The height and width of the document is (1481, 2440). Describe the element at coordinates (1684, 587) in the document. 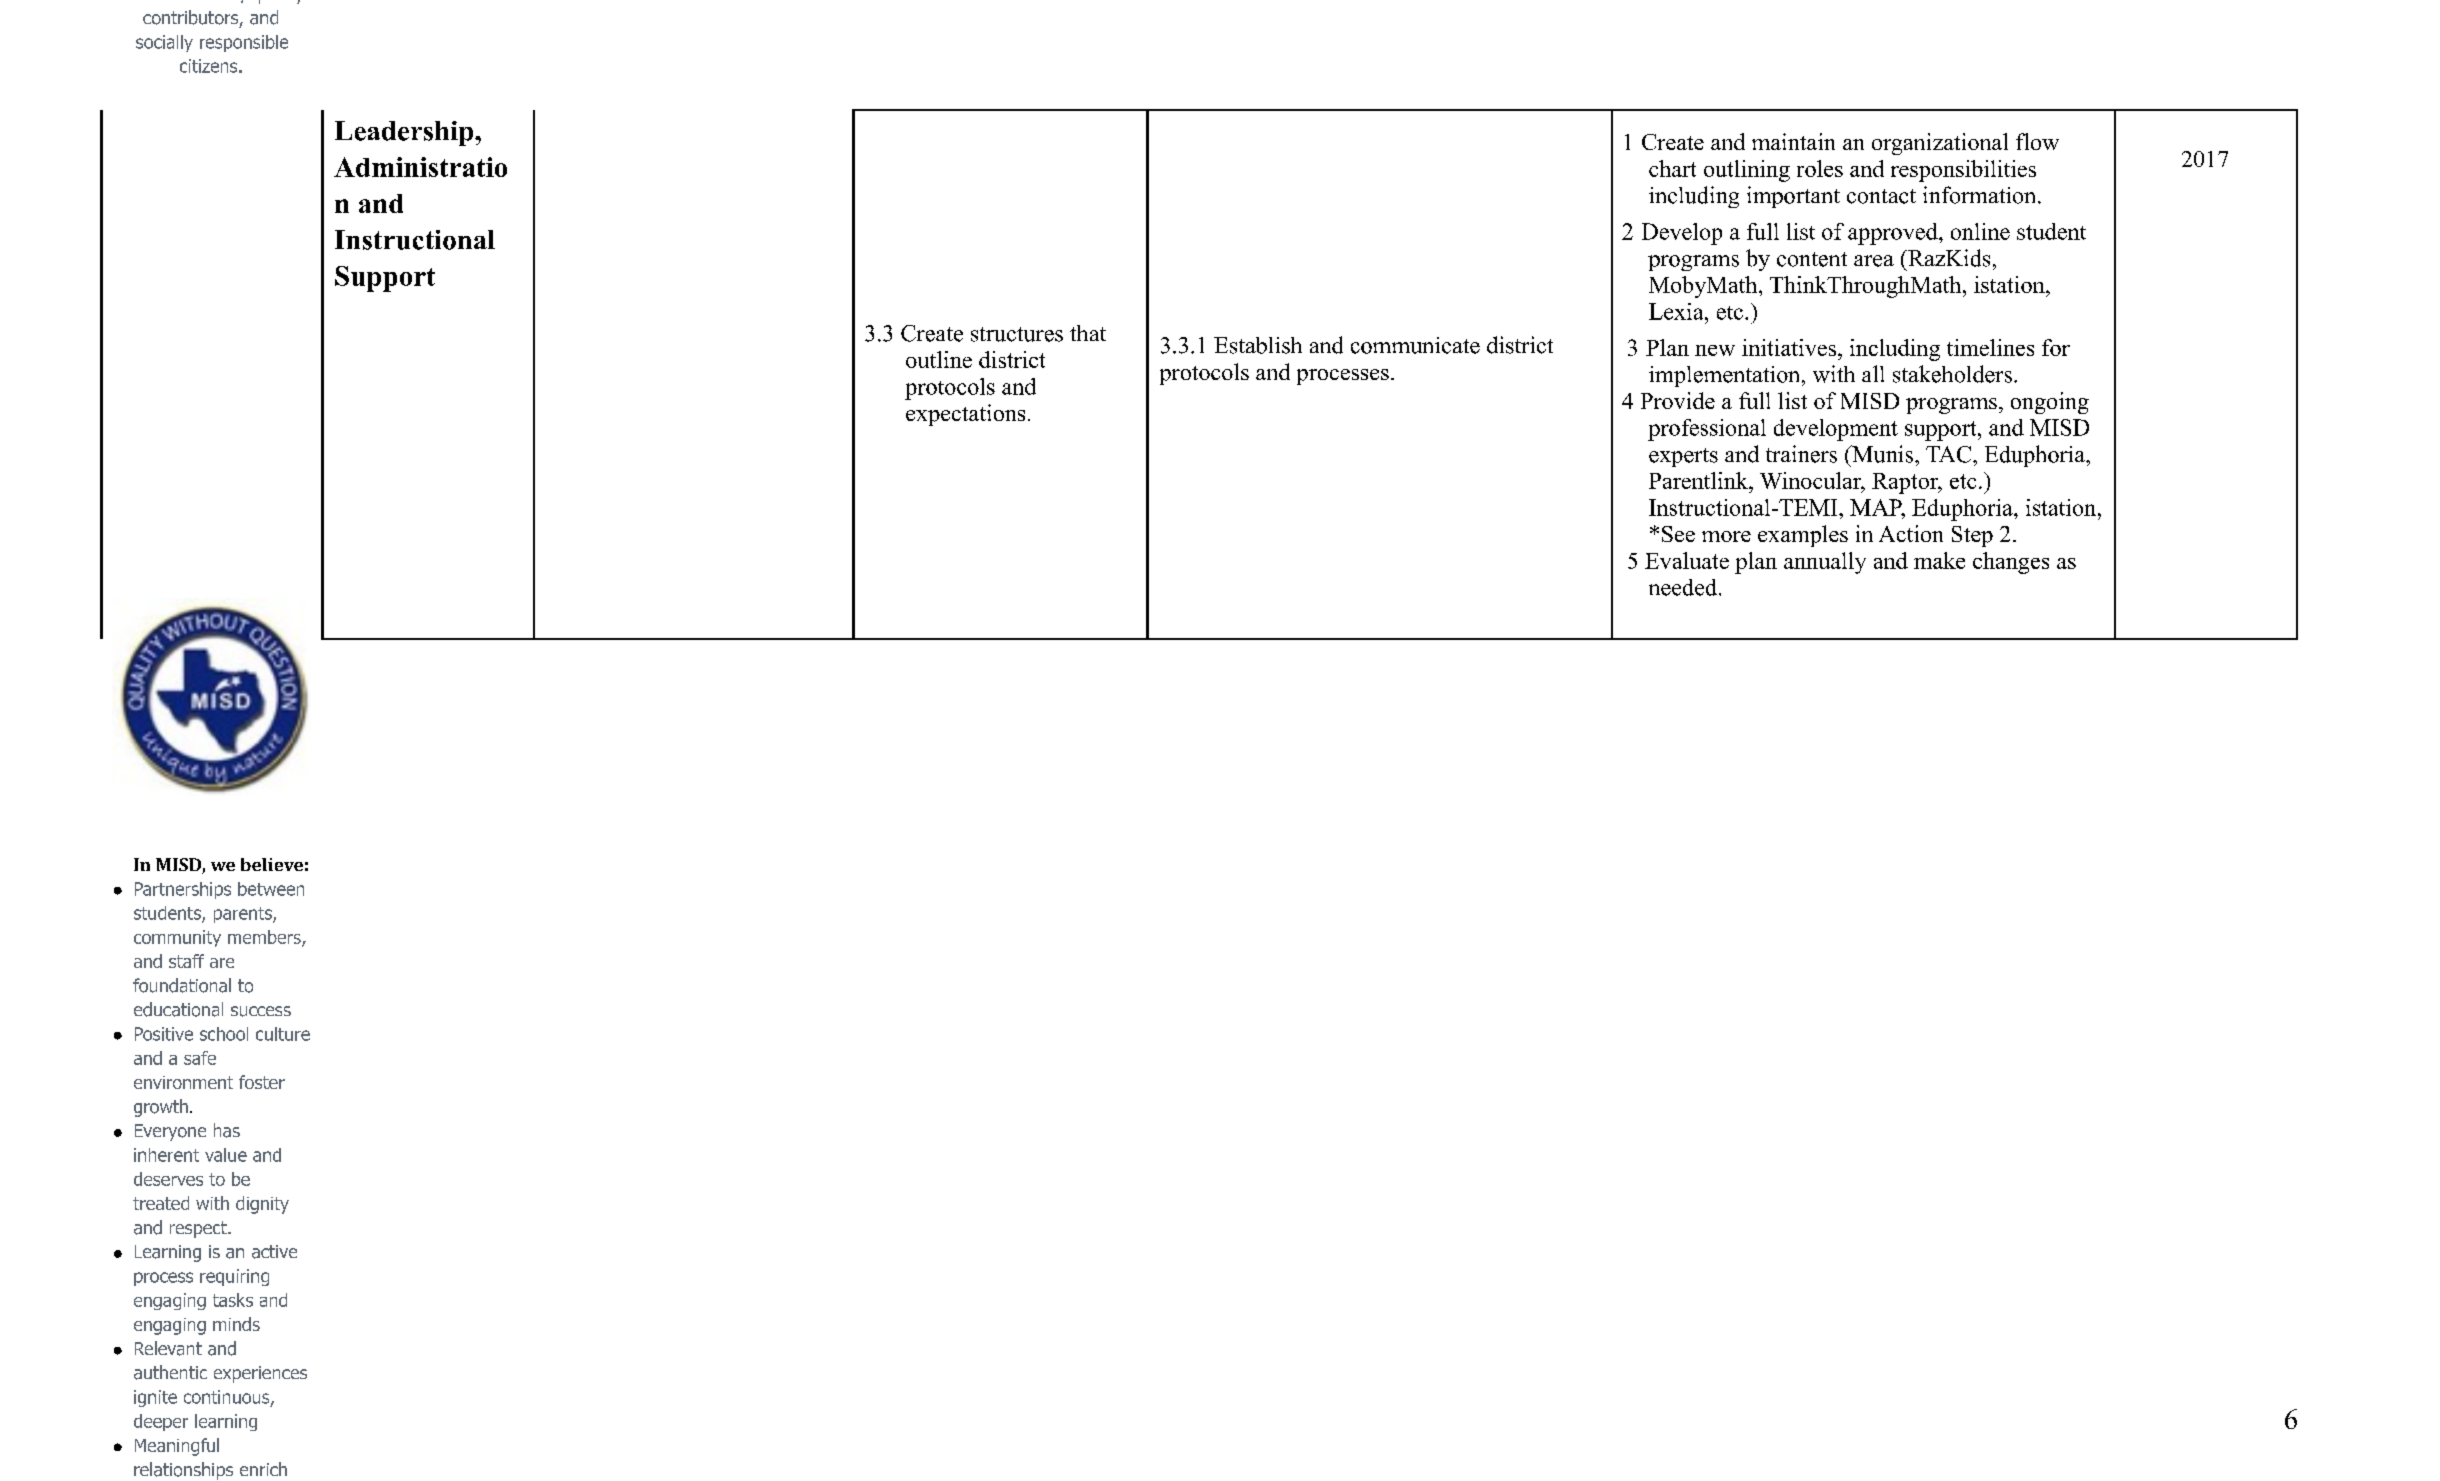

I see `needed` at that location.
